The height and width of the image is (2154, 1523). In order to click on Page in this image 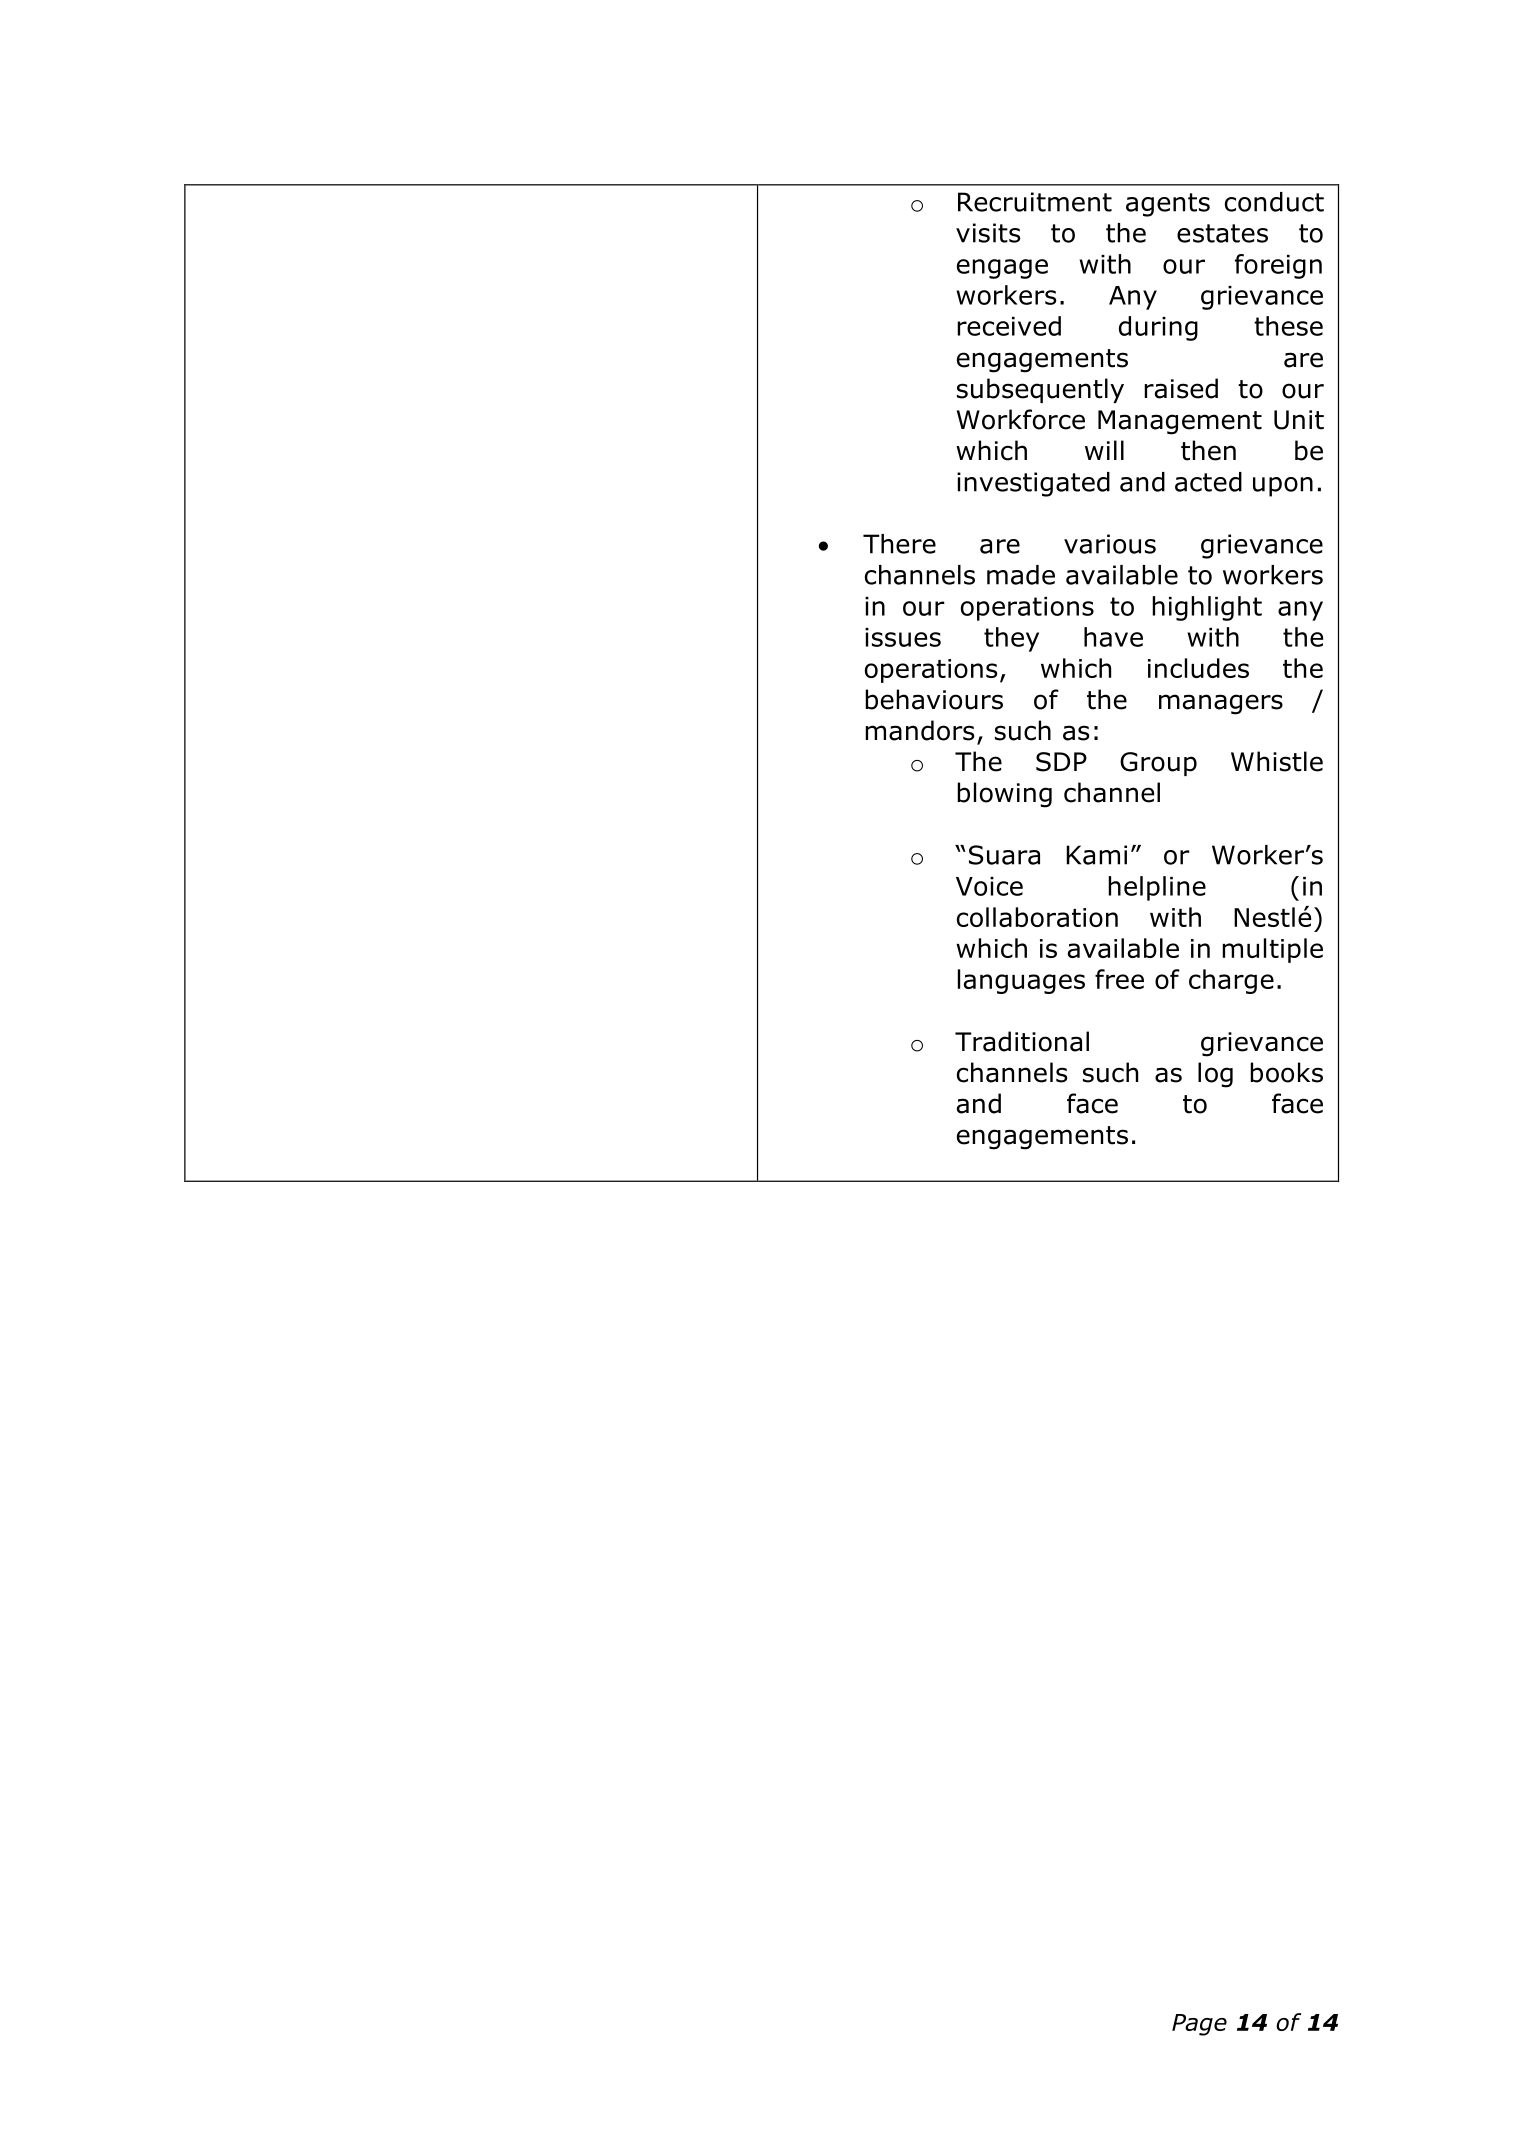, I will do `click(1199, 2025)`.
